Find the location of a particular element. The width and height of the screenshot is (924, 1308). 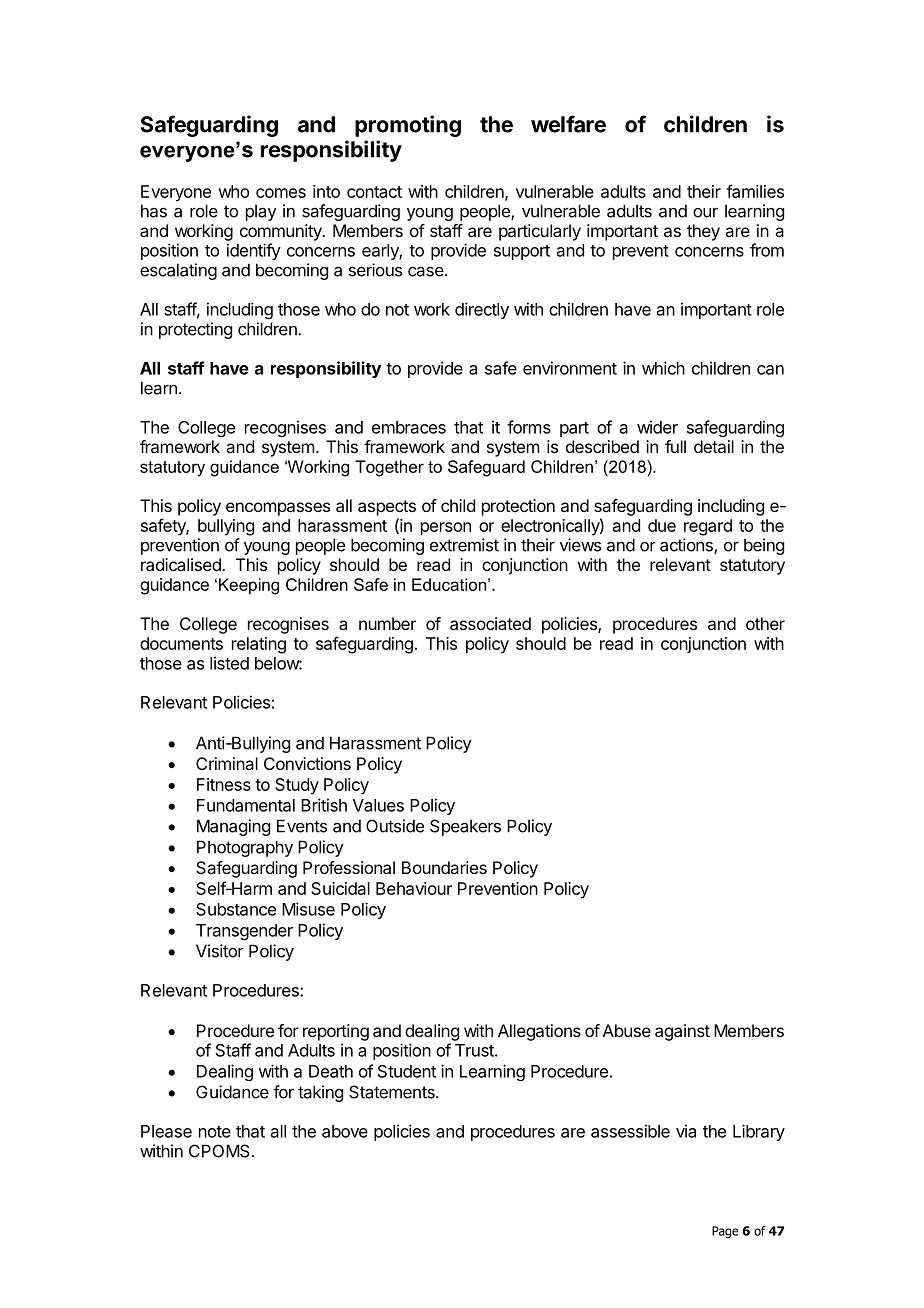

listed is located at coordinates (229, 663).
